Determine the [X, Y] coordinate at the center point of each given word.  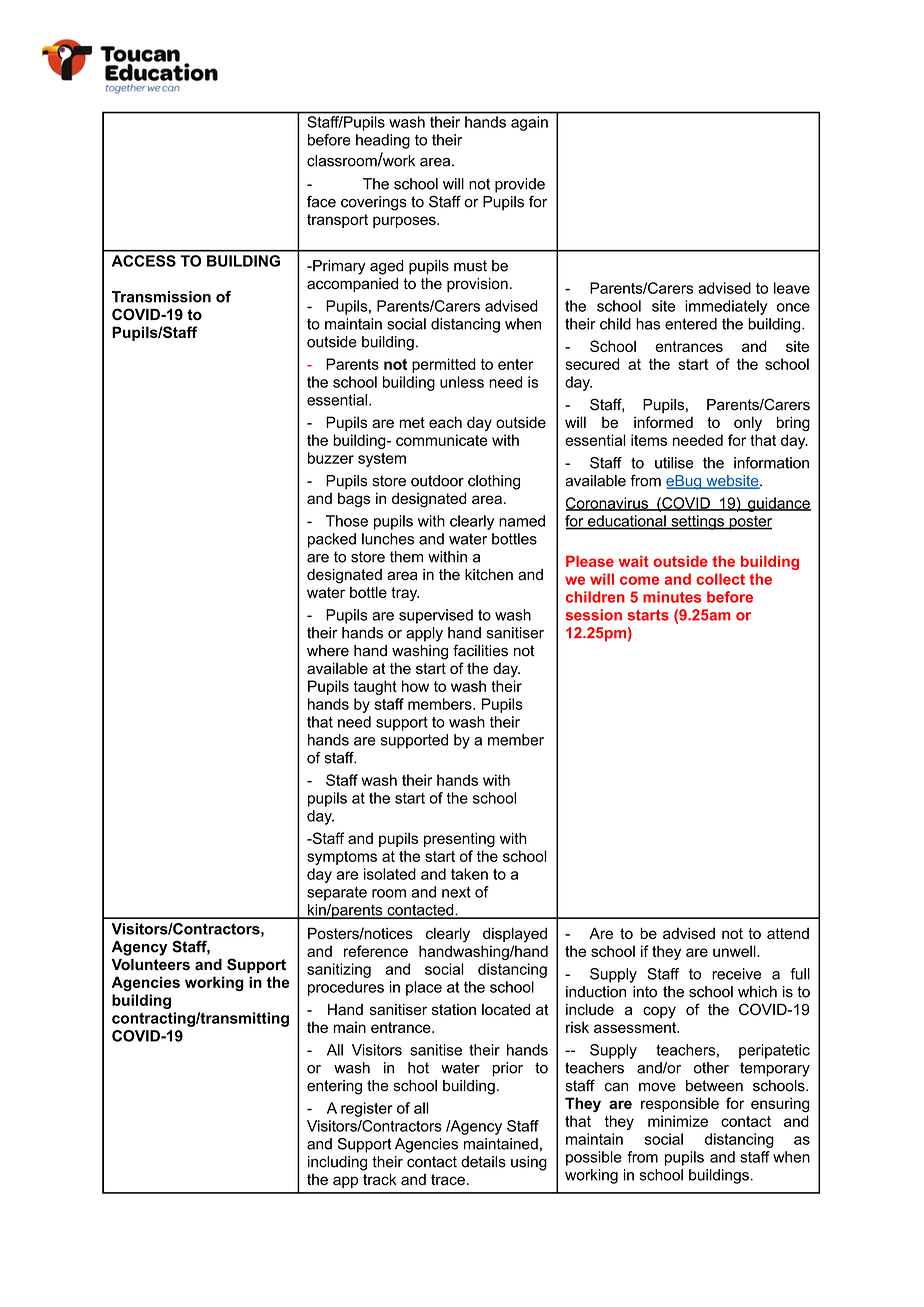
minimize [678, 1121]
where [328, 651]
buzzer [331, 458]
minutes [672, 597]
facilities [480, 650]
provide [520, 185]
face [321, 201]
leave [792, 288]
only [748, 423]
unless [462, 382]
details [483, 1162]
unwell [735, 951]
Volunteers [151, 964]
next [456, 892]
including [337, 1163]
